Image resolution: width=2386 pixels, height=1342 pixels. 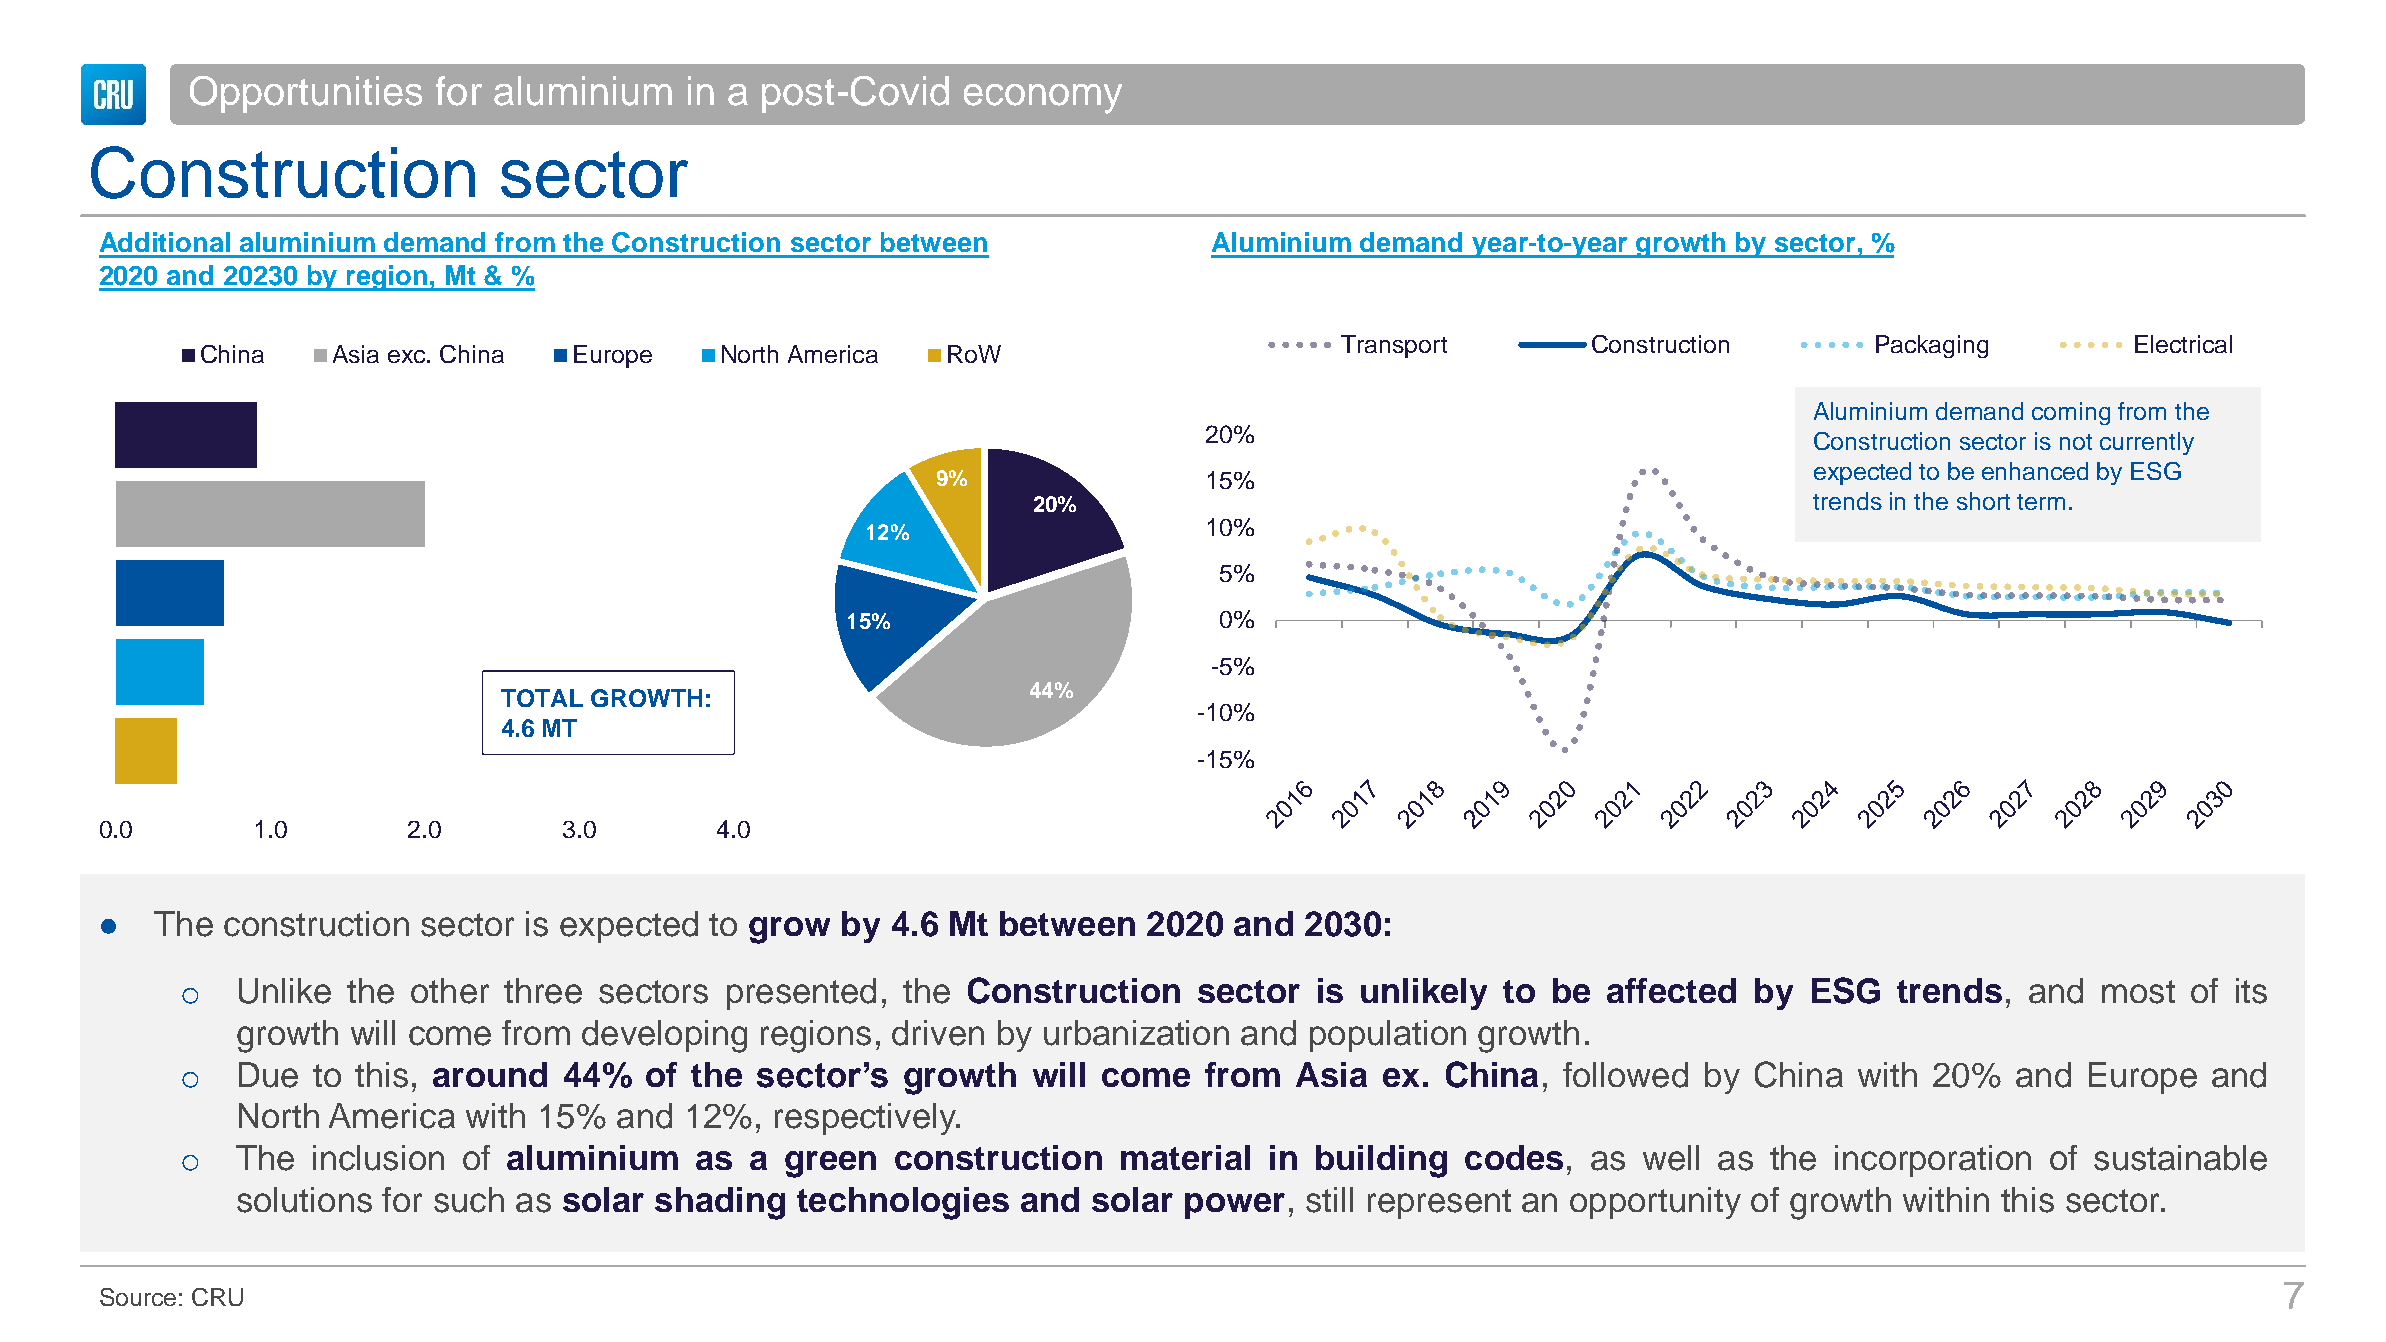 What do you see at coordinates (1136, 1033) in the screenshot?
I see `urbanization` at bounding box center [1136, 1033].
